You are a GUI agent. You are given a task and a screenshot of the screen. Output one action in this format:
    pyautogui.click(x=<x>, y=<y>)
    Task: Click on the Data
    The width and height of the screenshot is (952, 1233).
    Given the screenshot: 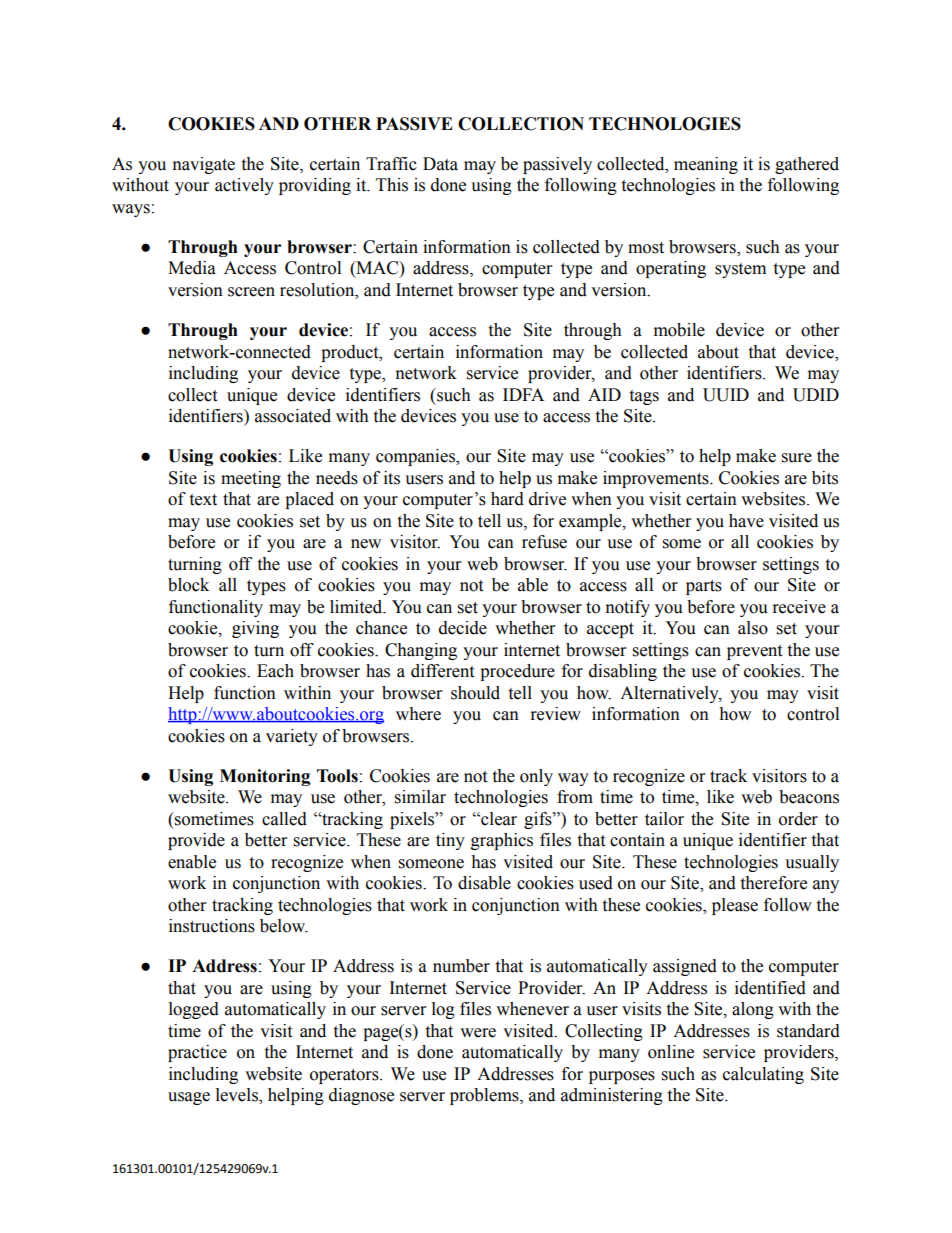 What is the action you would take?
    pyautogui.click(x=440, y=164)
